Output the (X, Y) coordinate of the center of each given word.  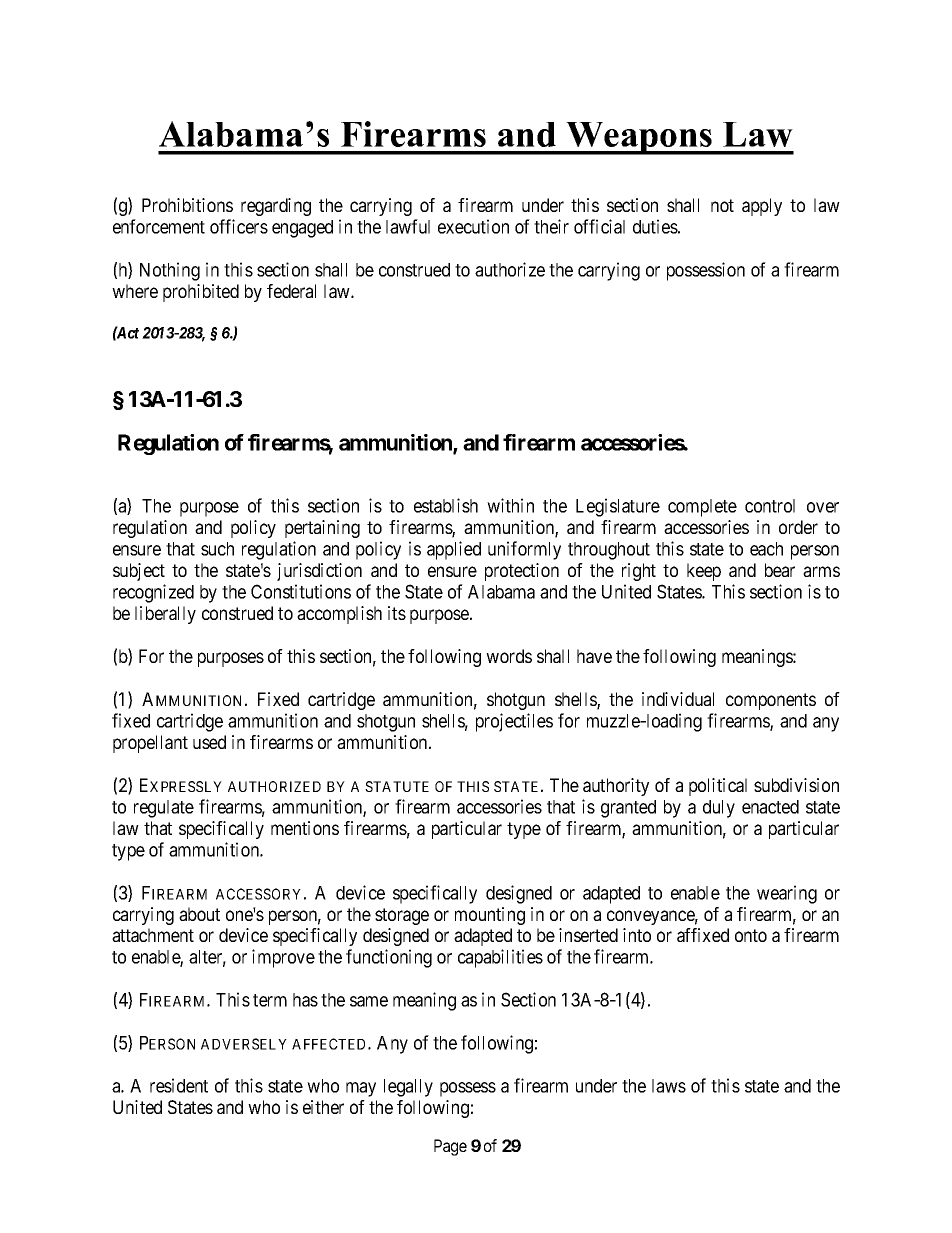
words (509, 656)
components (771, 701)
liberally (165, 615)
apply (762, 207)
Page (450, 1147)
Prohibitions (187, 205)
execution (473, 226)
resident (179, 1085)
